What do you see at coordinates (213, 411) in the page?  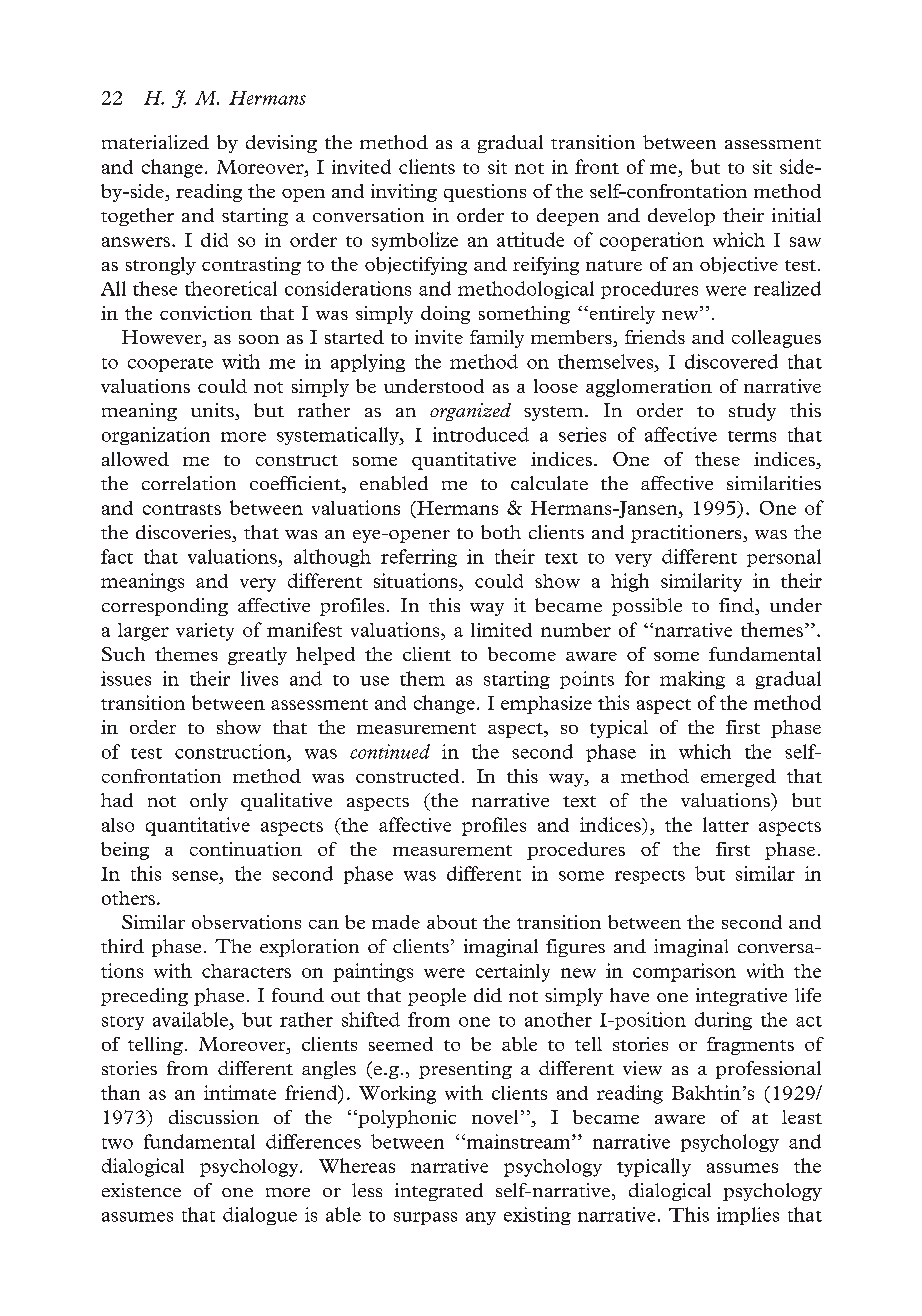 I see `units` at bounding box center [213, 411].
